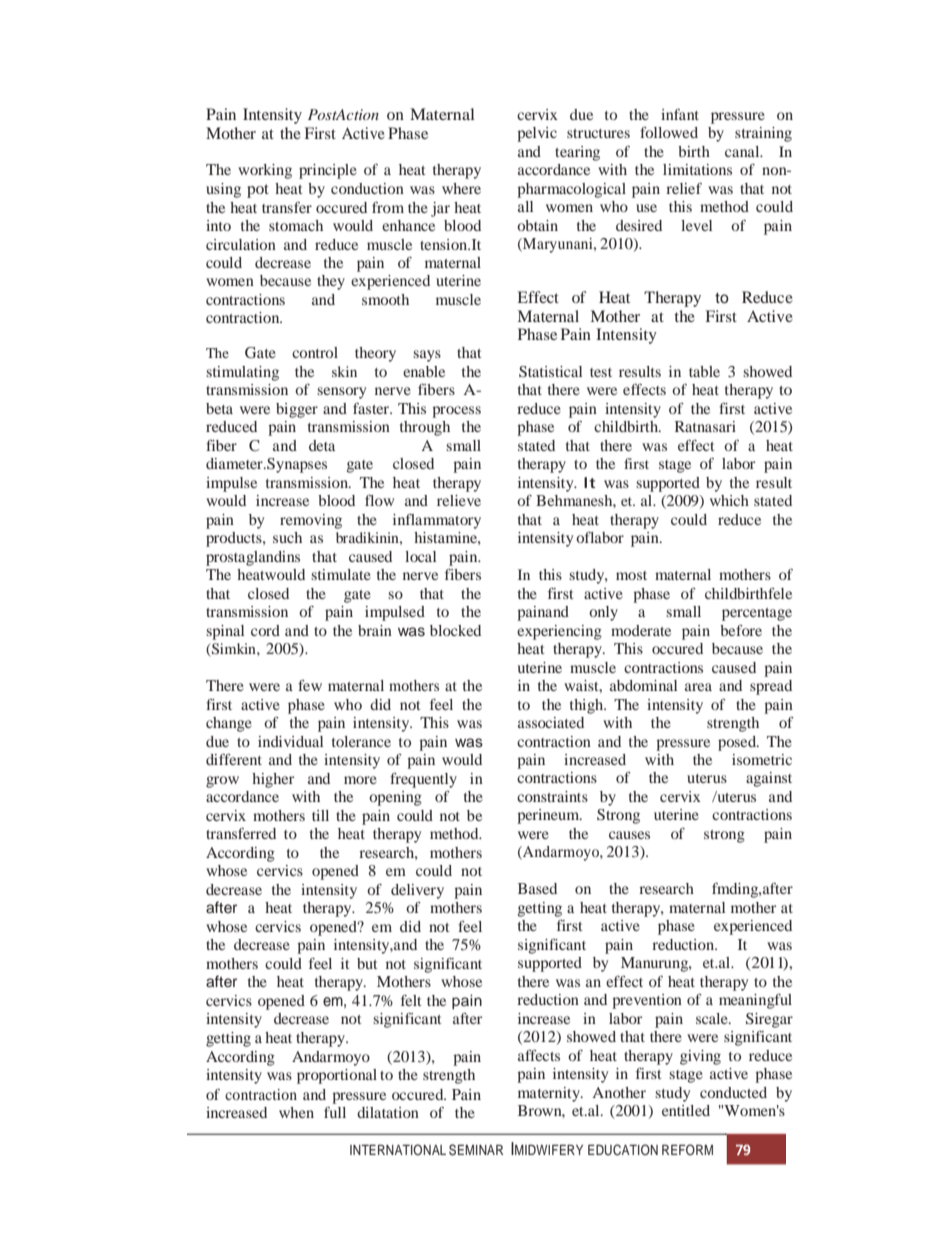 The height and width of the image is (1233, 952). What do you see at coordinates (697, 169) in the image?
I see `limitations` at bounding box center [697, 169].
